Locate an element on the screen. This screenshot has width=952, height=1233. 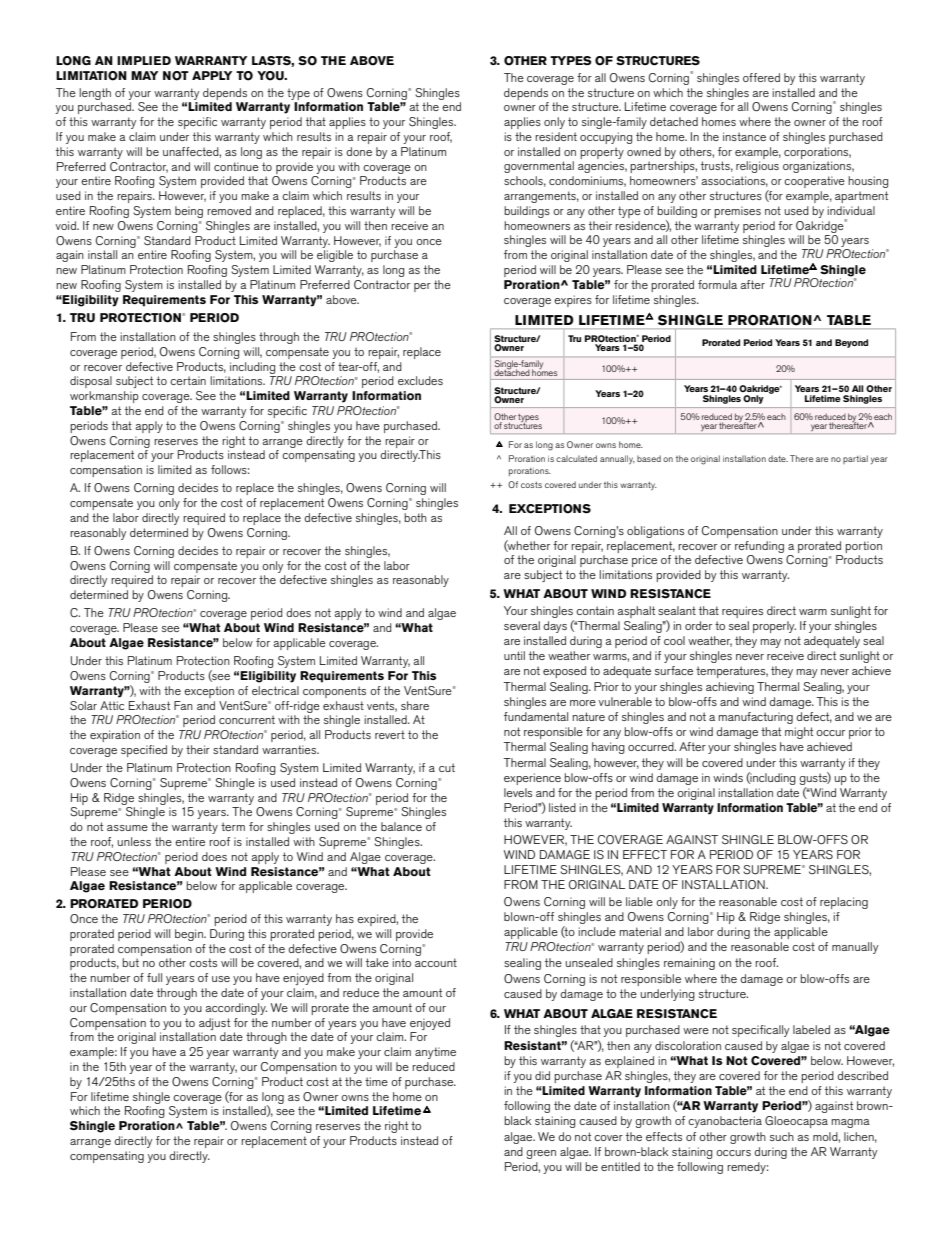
workmanship is located at coordinates (104, 397).
